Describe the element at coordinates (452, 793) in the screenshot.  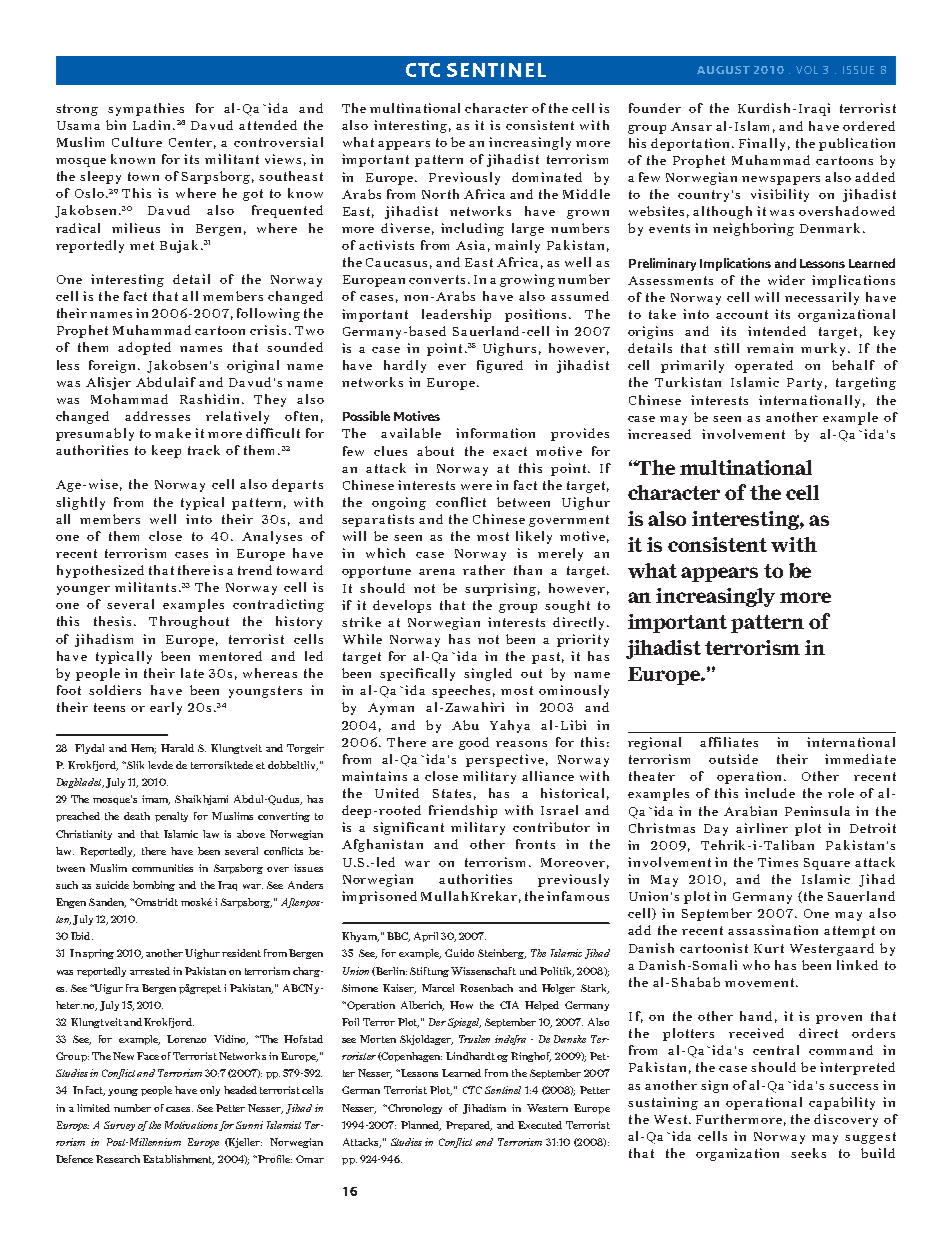
I see `States` at that location.
